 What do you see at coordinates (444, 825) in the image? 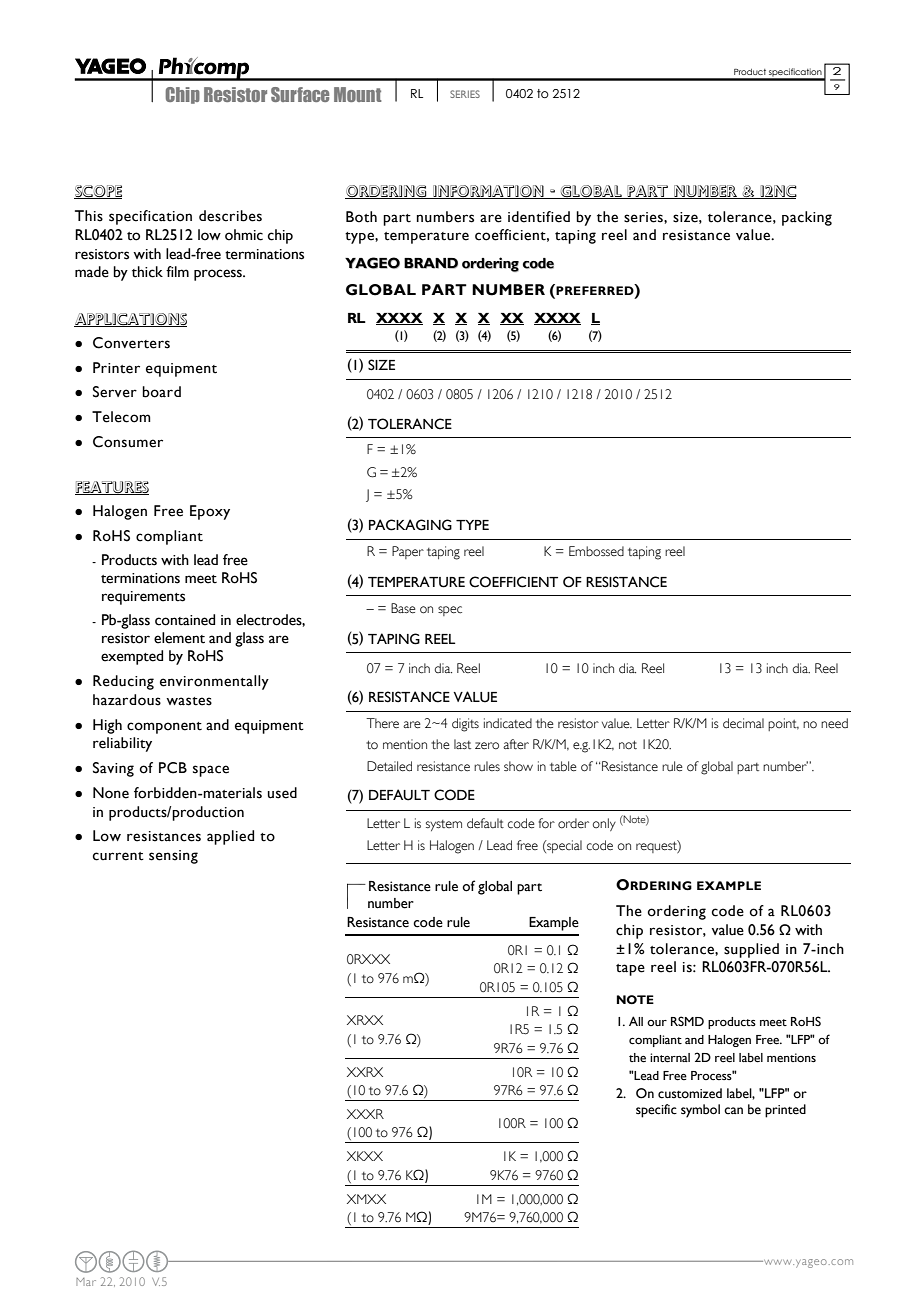
I see `system` at bounding box center [444, 825].
